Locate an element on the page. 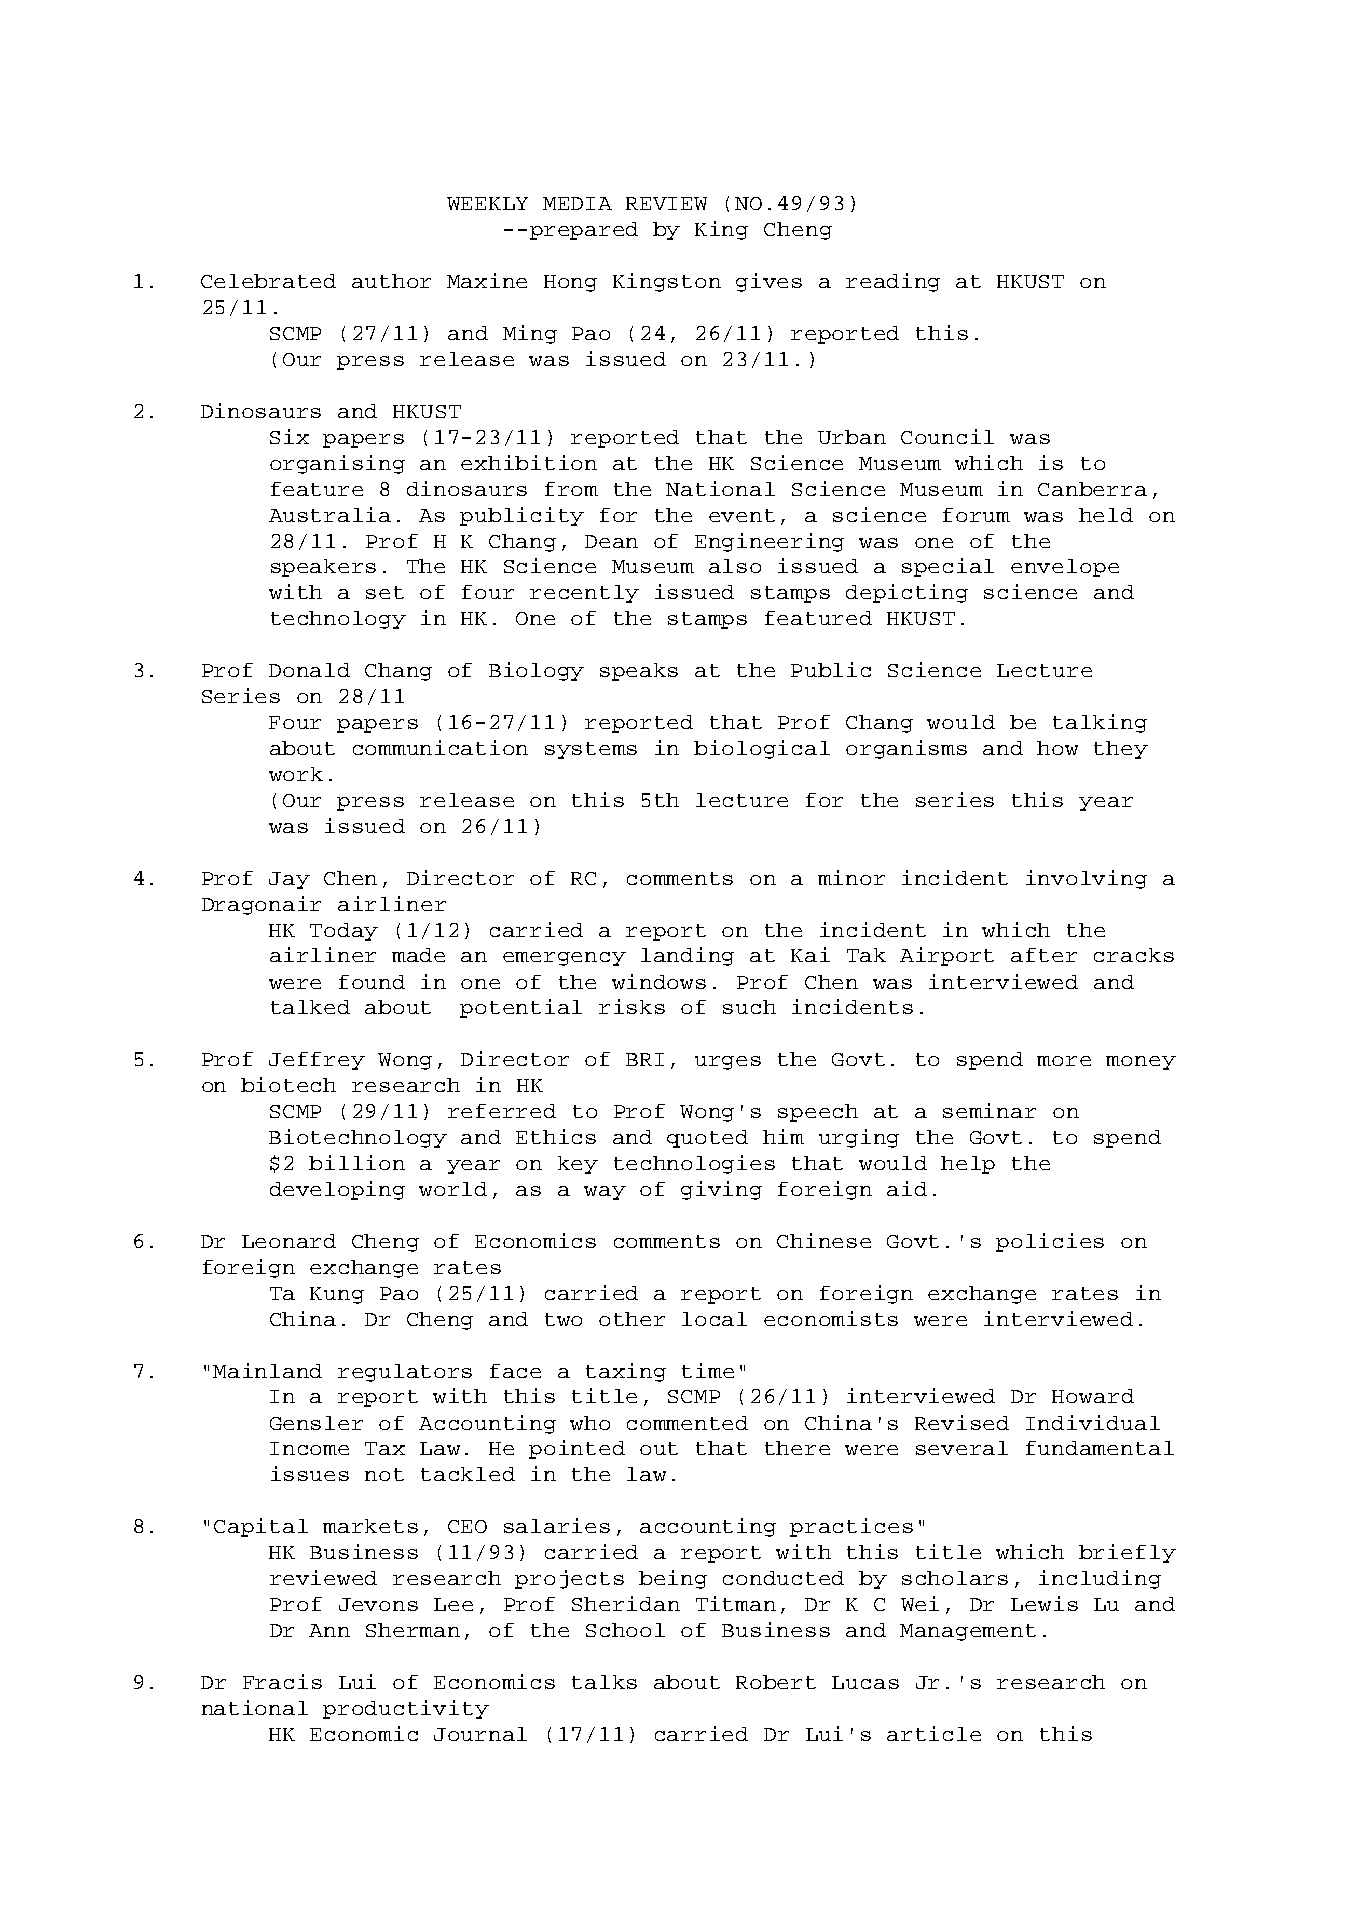 The image size is (1362, 1928). Australia is located at coordinates (330, 514).
